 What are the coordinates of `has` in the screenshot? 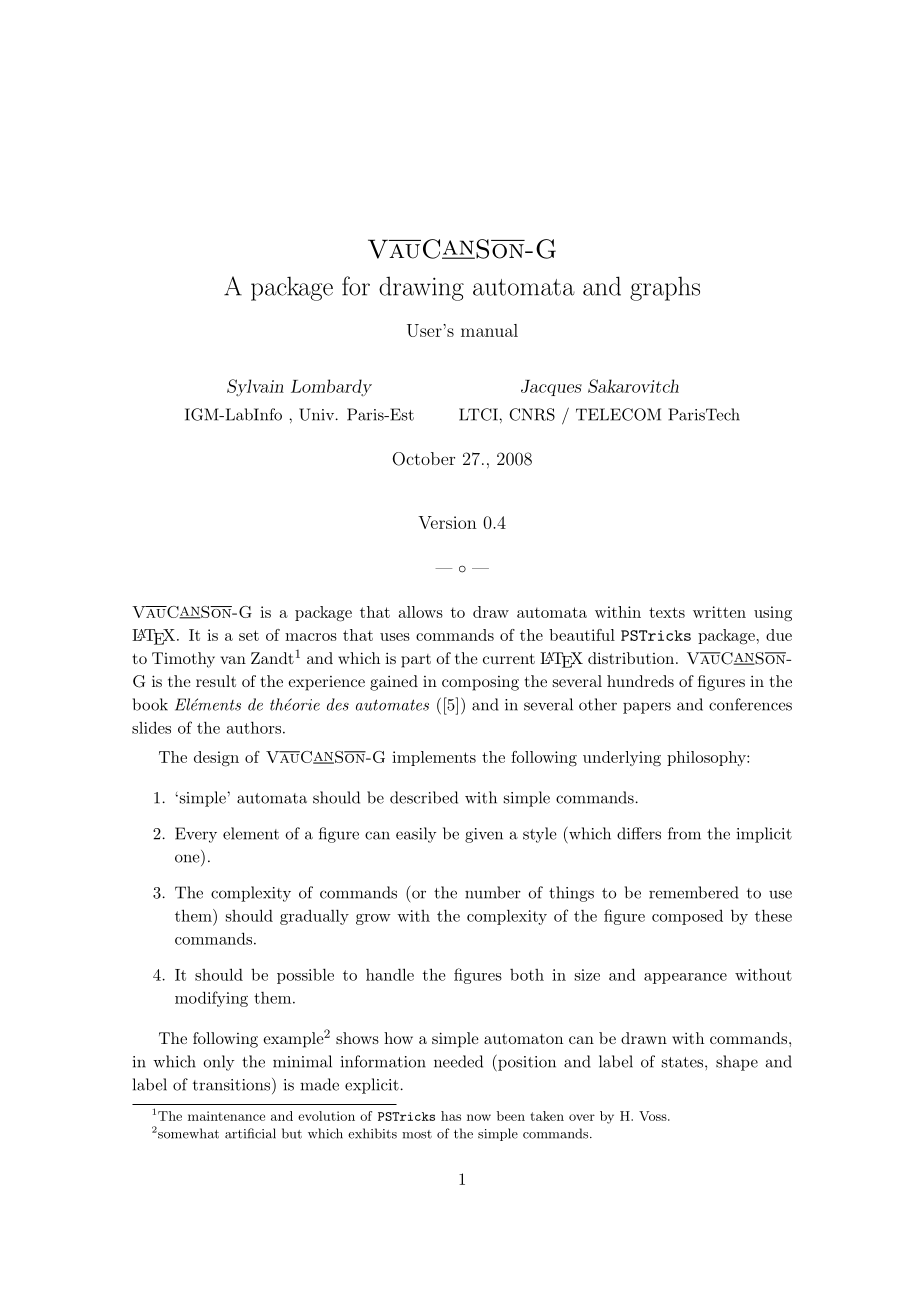 It's located at (451, 1116).
